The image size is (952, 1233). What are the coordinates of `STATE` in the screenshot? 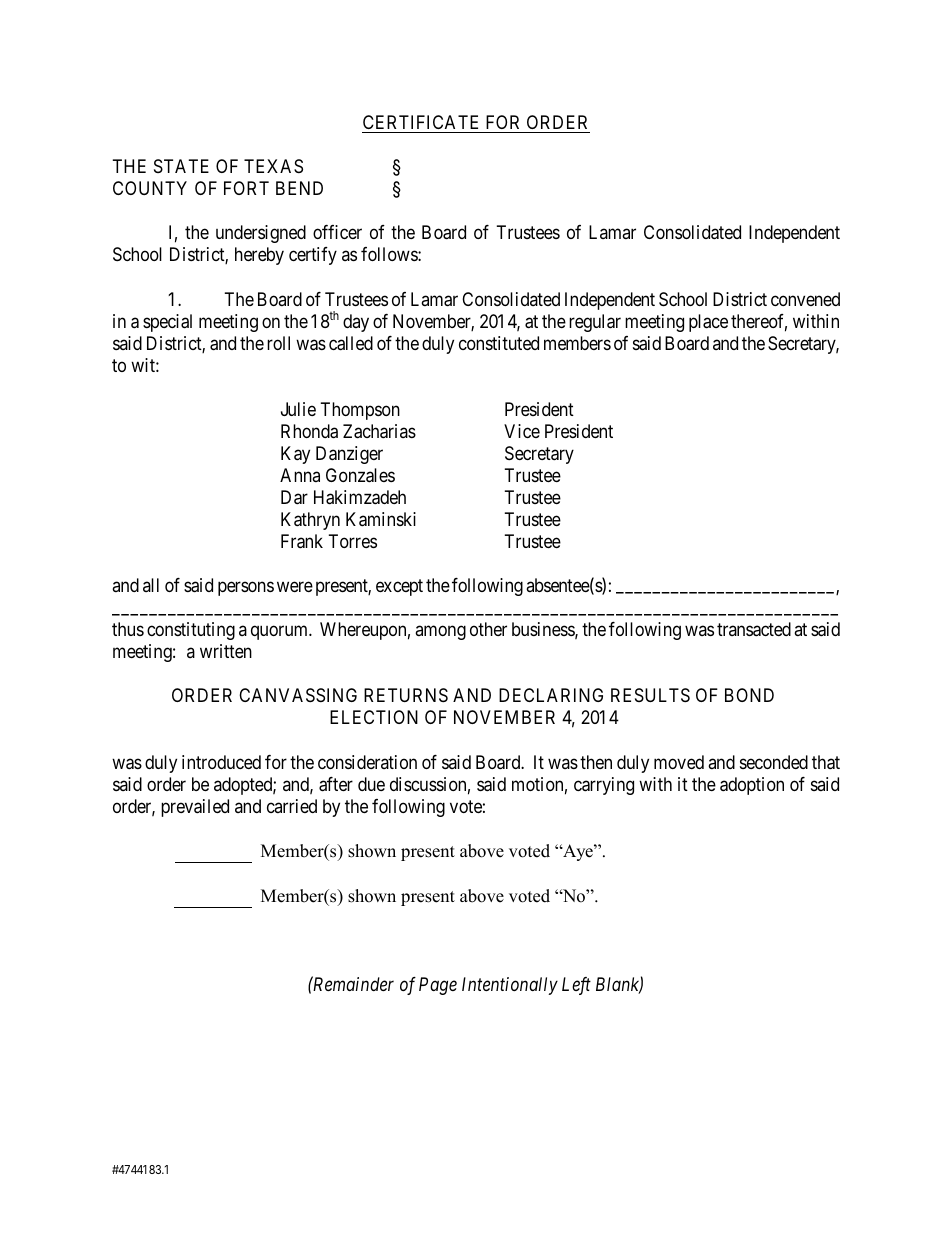 It's located at (181, 166).
